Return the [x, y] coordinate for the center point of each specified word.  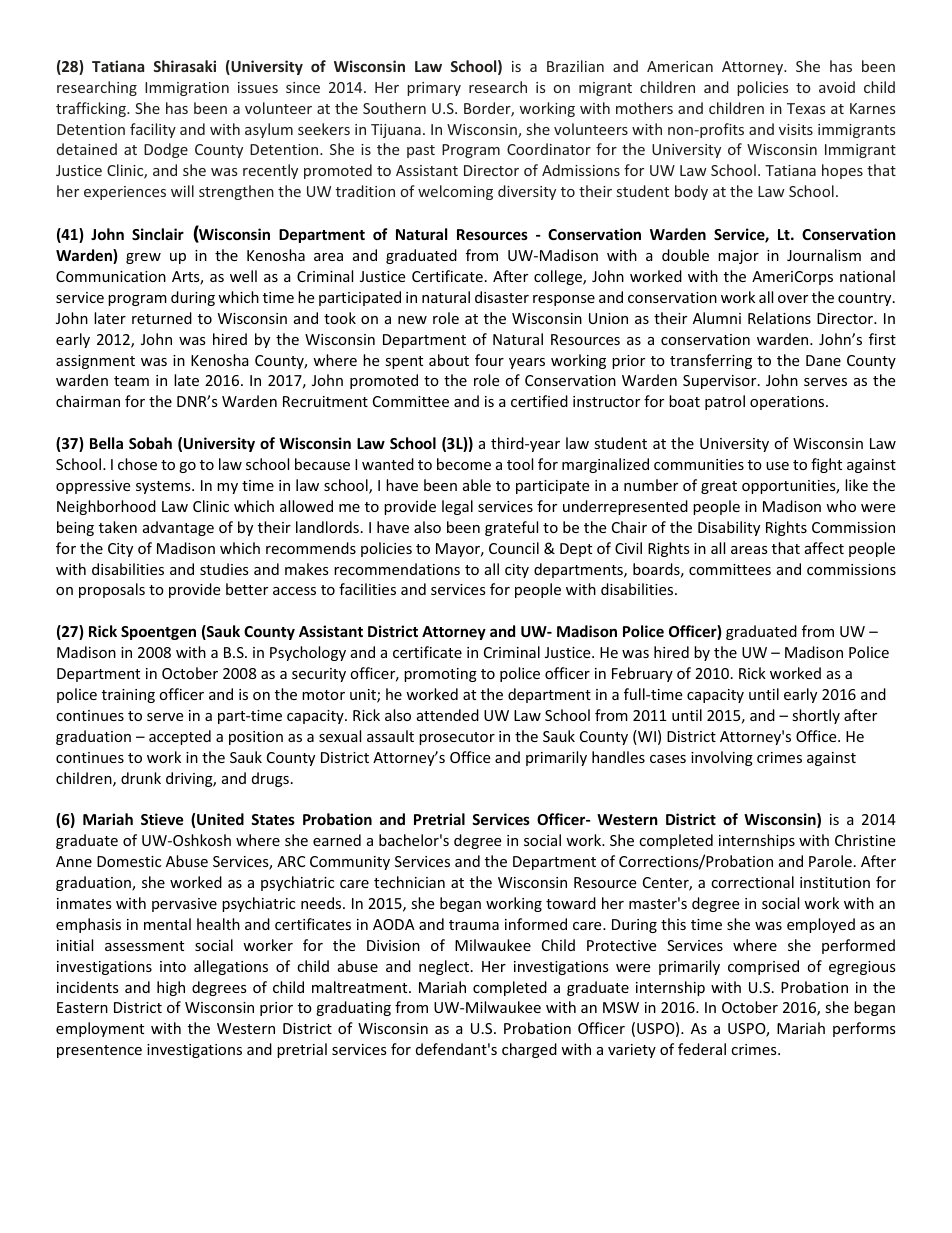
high [171, 988]
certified [539, 401]
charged [529, 1050]
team [131, 381]
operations [788, 403]
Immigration [187, 89]
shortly [816, 716]
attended [448, 715]
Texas [806, 108]
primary [434, 89]
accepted [180, 737]
